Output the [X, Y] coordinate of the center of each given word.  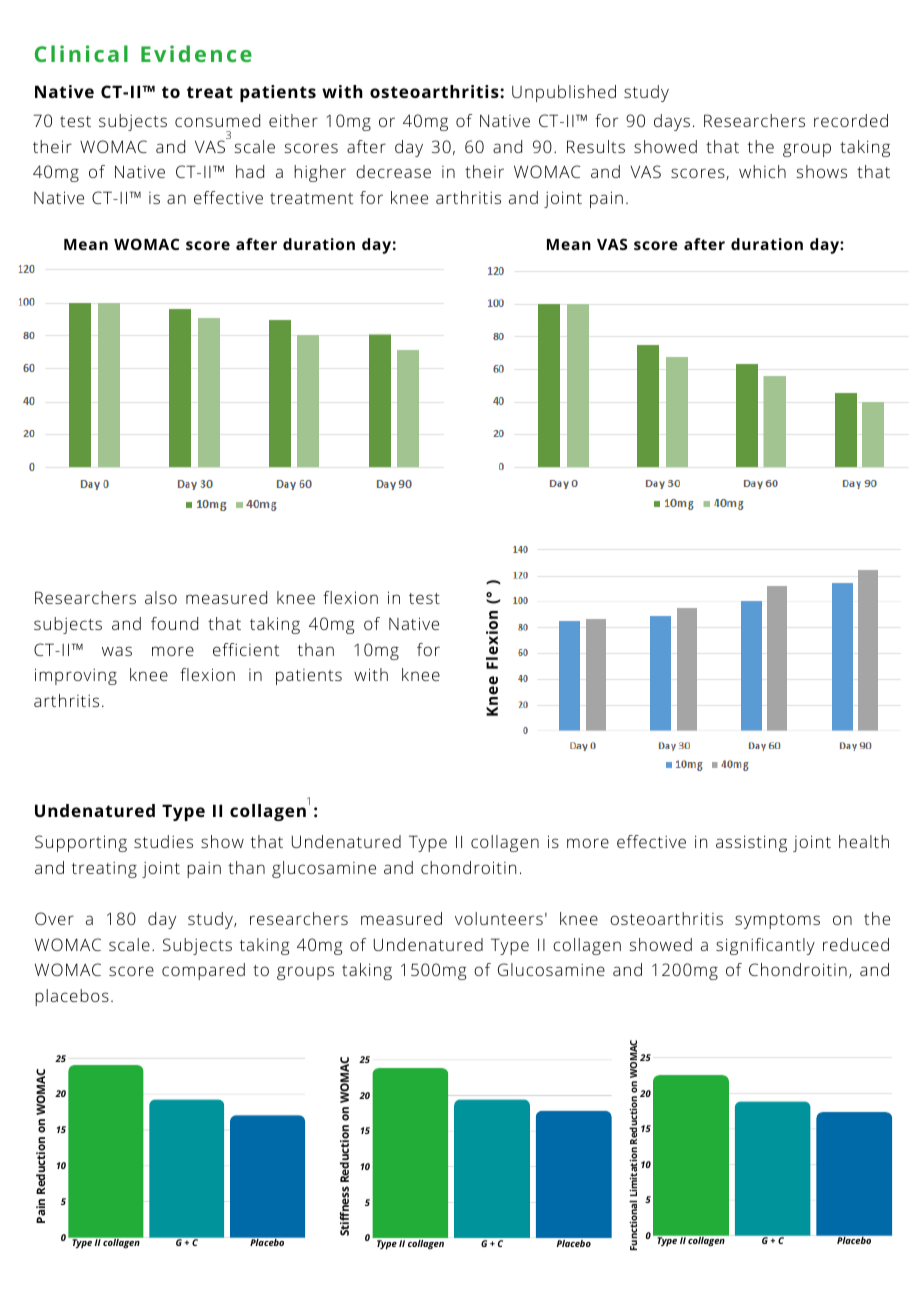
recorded [851, 120]
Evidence [196, 53]
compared [203, 971]
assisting [751, 843]
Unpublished [564, 93]
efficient [246, 649]
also [161, 597]
